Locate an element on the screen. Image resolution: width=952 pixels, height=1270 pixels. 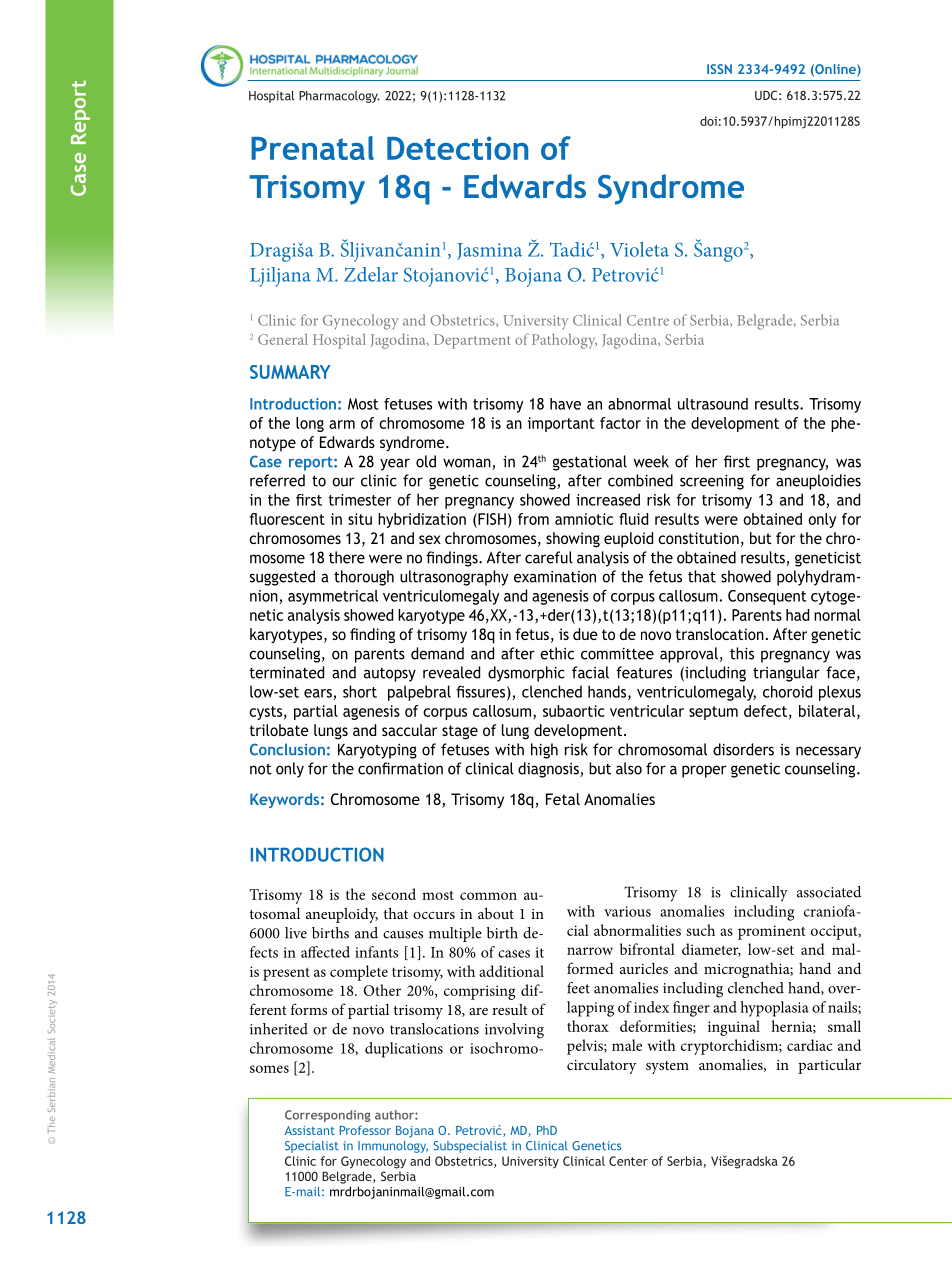
Professor is located at coordinates (365, 1130).
